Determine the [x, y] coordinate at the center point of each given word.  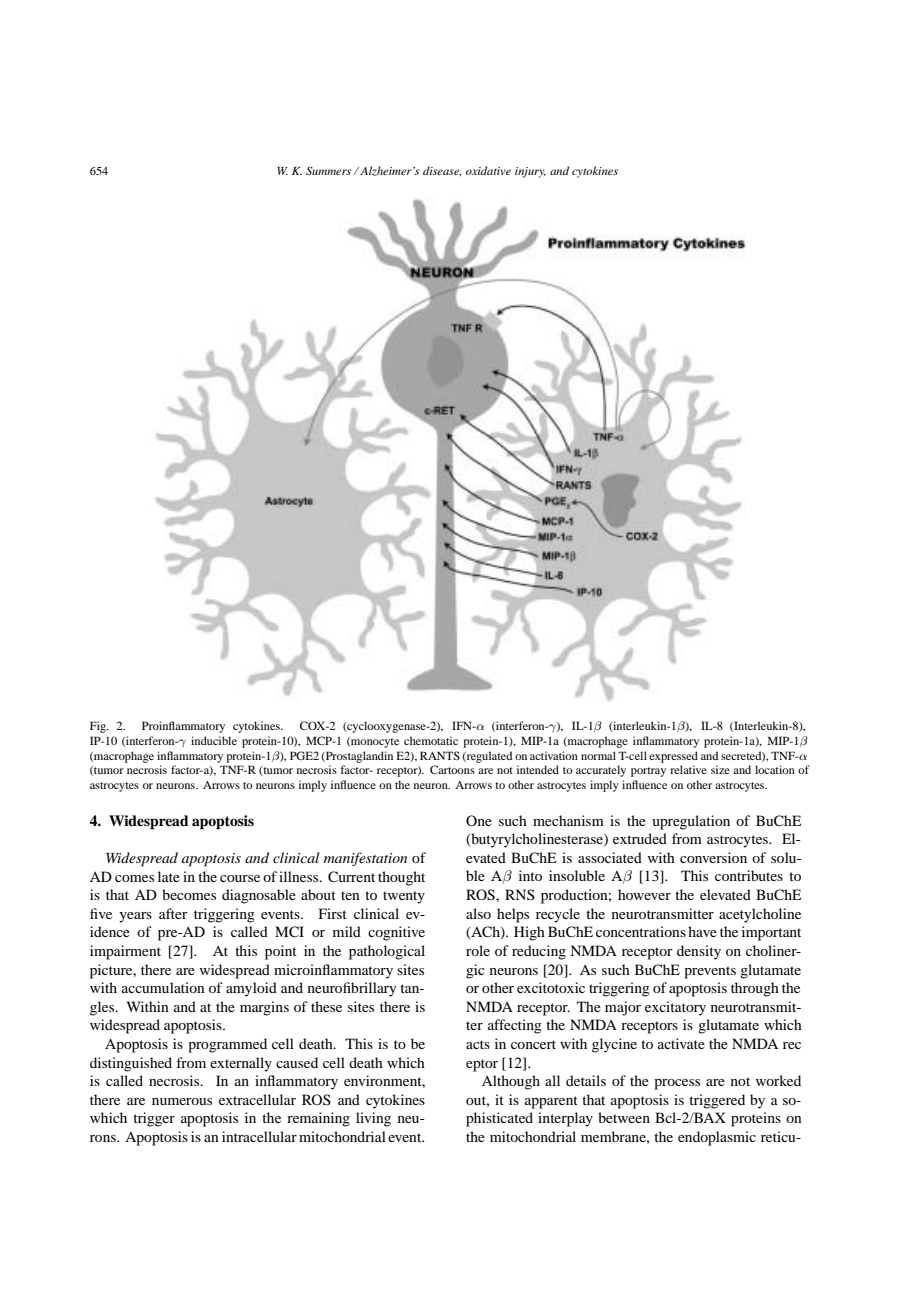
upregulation [691, 822]
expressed [673, 757]
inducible [214, 740]
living [373, 1119]
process [677, 1084]
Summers [328, 170]
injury [530, 172]
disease [442, 171]
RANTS [440, 755]
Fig [99, 727]
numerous [182, 1101]
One [479, 820]
